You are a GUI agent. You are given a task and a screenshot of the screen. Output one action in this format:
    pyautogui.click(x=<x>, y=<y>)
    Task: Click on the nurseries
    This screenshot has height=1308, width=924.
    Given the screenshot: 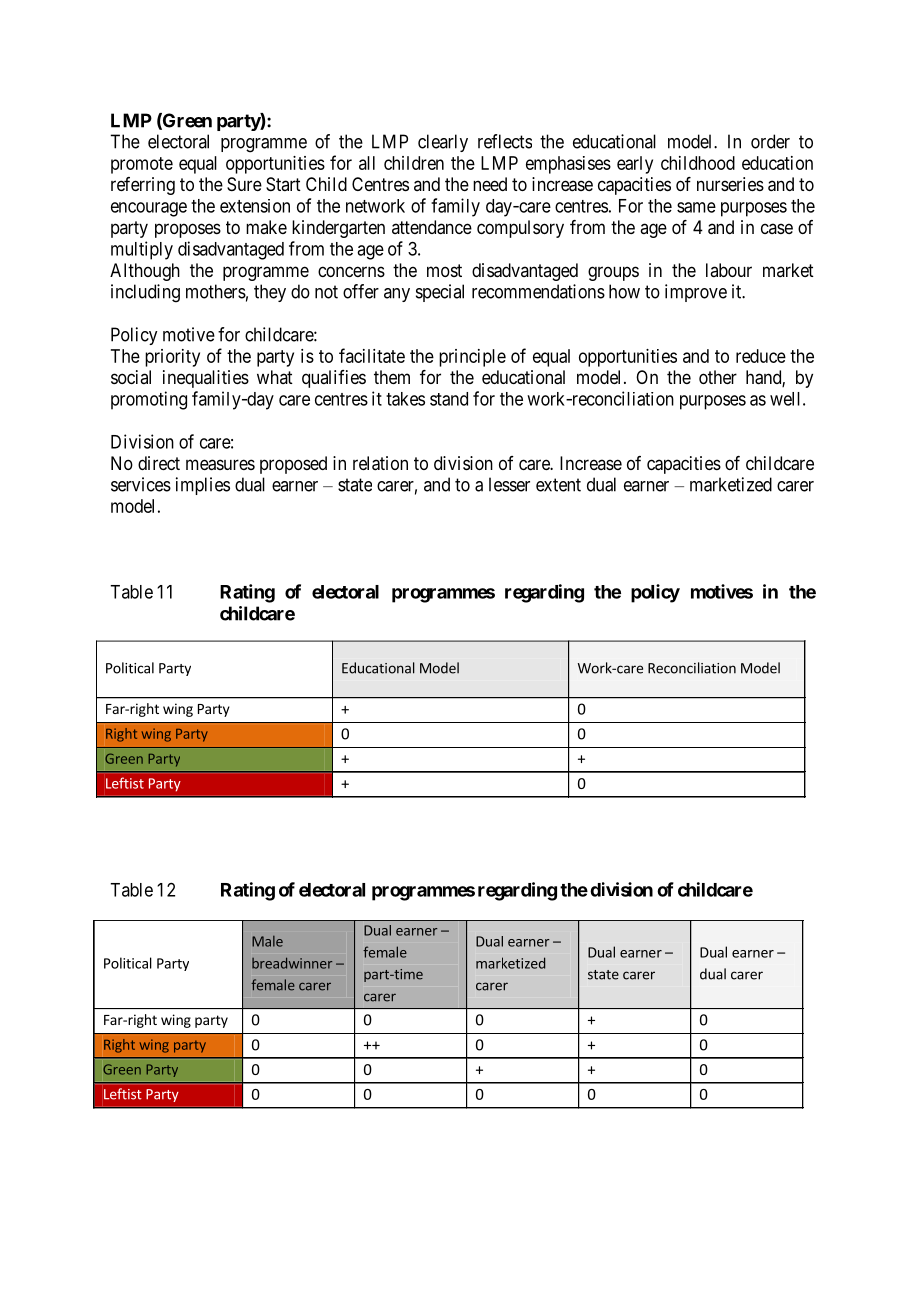 What is the action you would take?
    pyautogui.click(x=730, y=184)
